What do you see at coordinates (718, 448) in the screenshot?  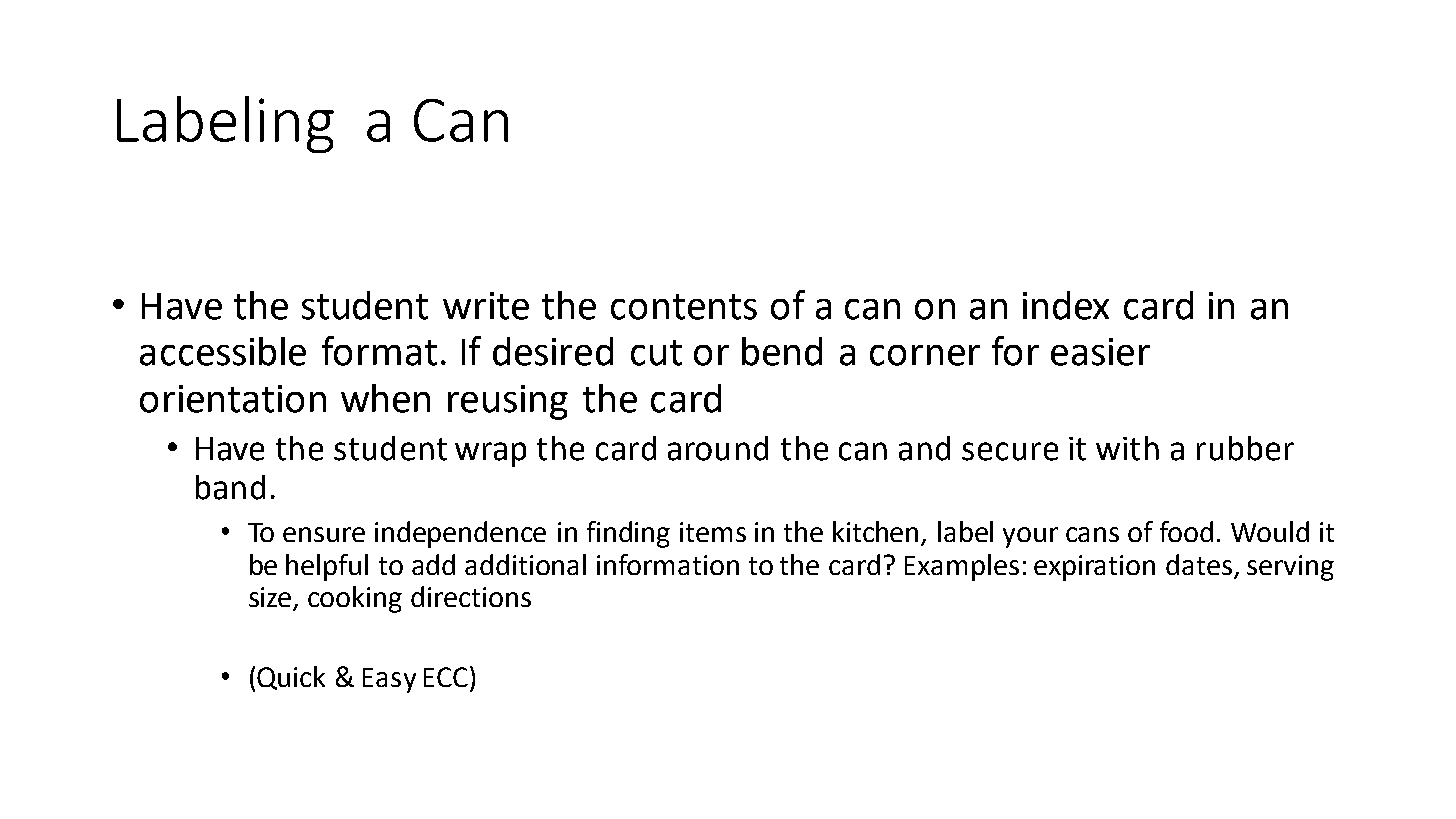 I see `around` at bounding box center [718, 448].
